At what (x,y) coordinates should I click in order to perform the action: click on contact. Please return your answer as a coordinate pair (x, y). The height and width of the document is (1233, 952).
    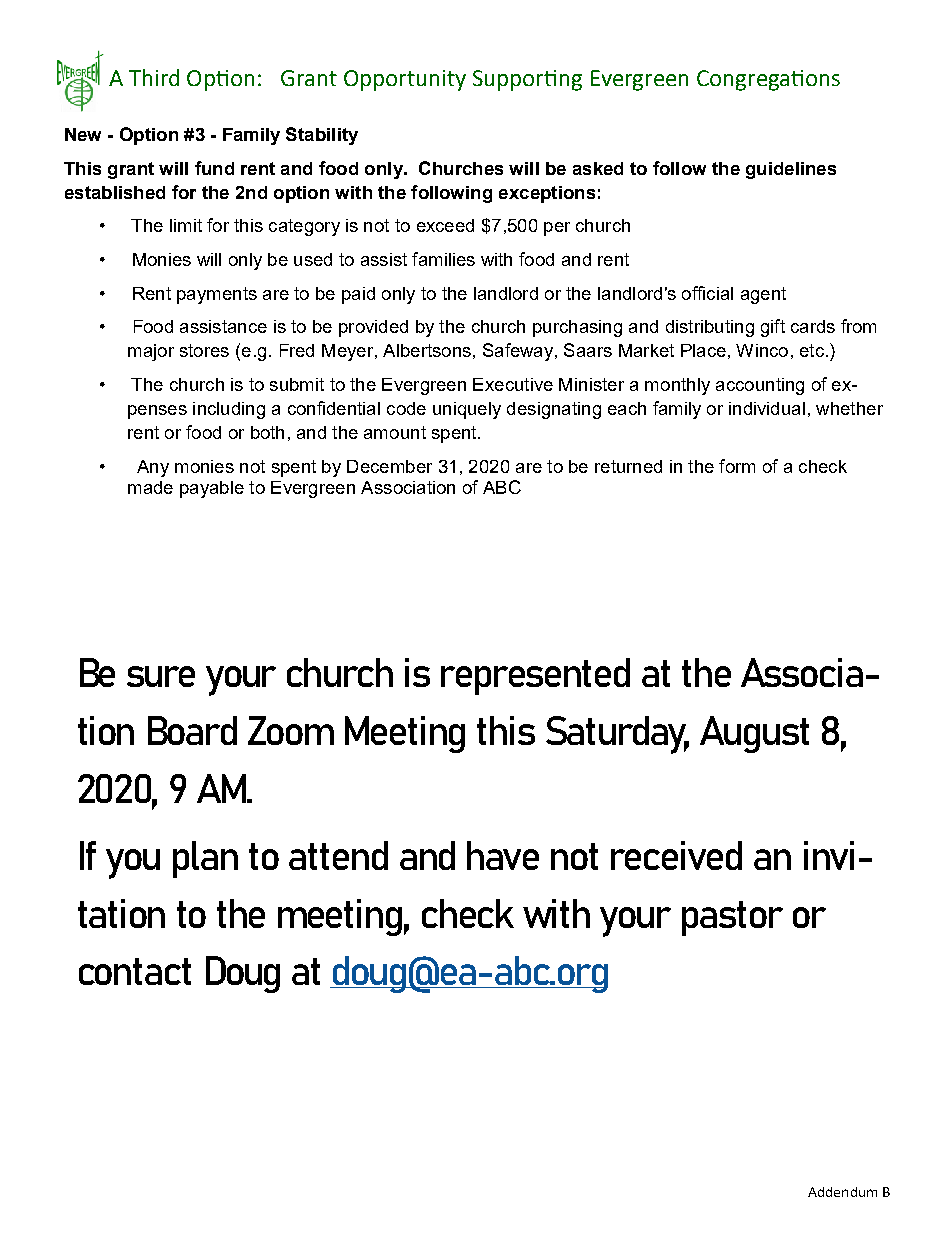
    Looking at the image, I should click on (135, 971).
